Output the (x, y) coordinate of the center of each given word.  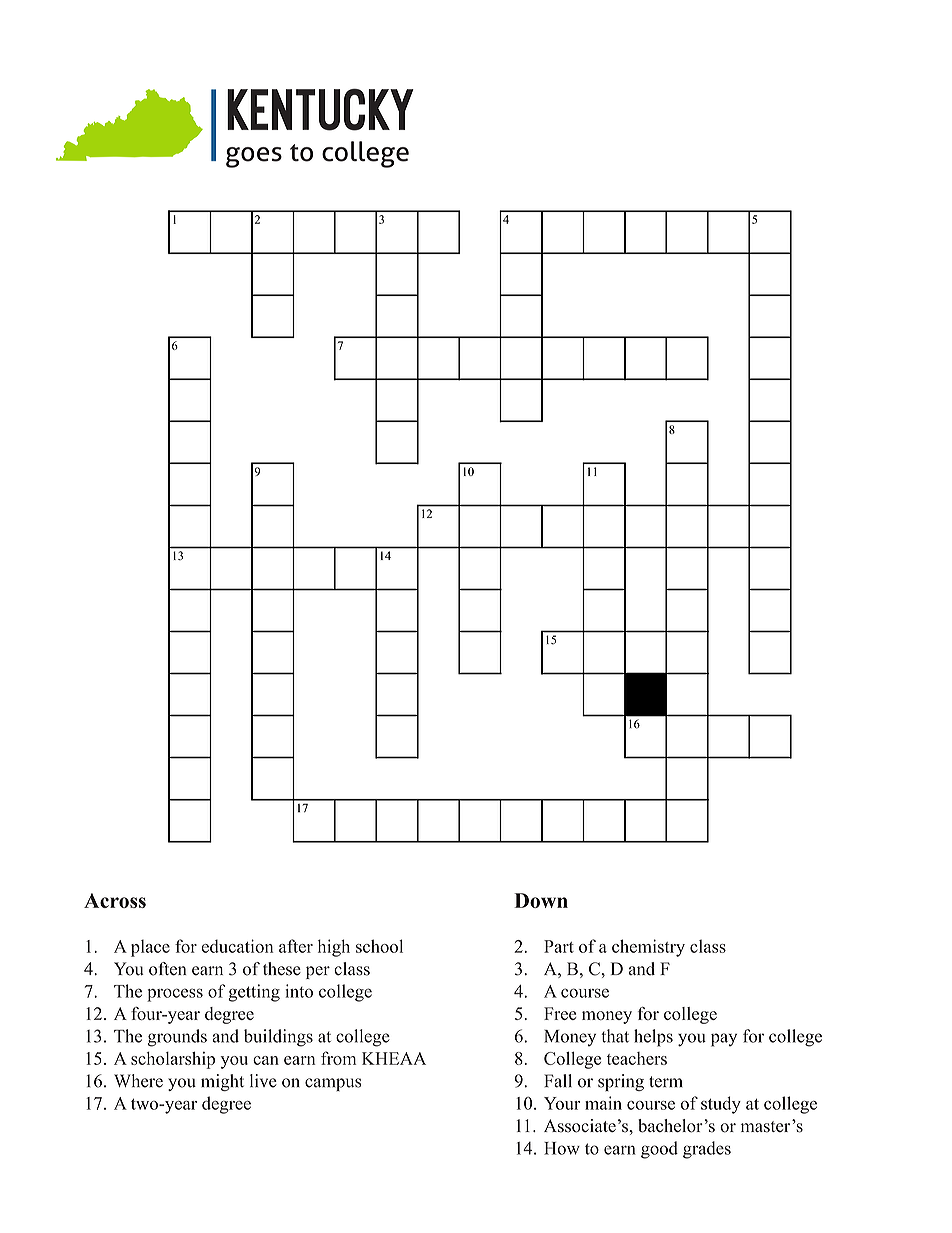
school (379, 946)
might (222, 1082)
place (150, 948)
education (237, 946)
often (168, 969)
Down (541, 900)
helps (653, 1038)
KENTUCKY (320, 110)
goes (254, 157)
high (334, 948)
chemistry (648, 948)
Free (560, 1013)
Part (559, 946)
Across (115, 900)
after (296, 946)
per (318, 972)
